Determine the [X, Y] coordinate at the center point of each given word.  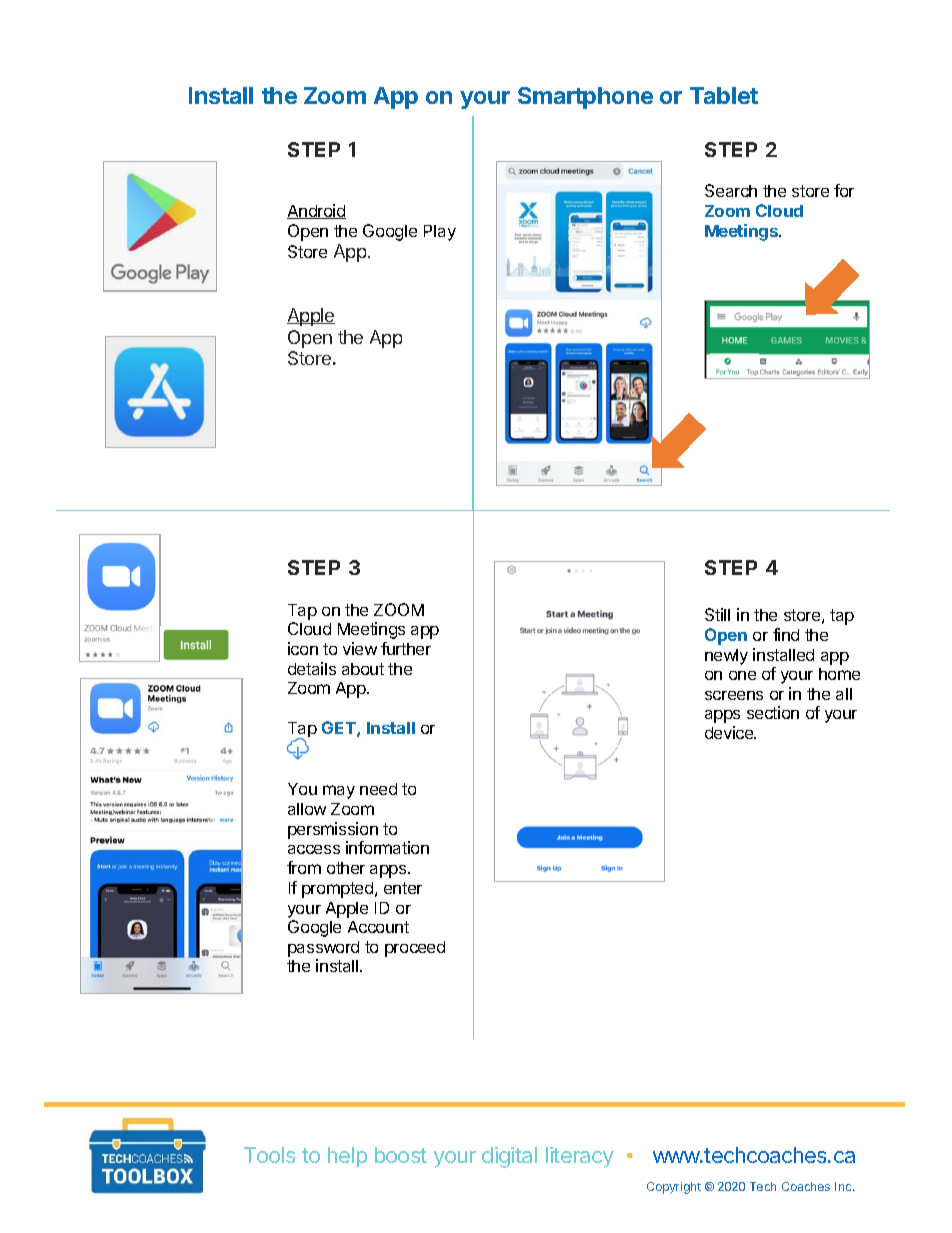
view [360, 648]
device [730, 732]
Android [316, 211]
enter [403, 888]
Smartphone [585, 98]
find [786, 634]
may [339, 792]
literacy [580, 1157]
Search [731, 190]
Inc [844, 1186]
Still [717, 614]
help [347, 1157]
